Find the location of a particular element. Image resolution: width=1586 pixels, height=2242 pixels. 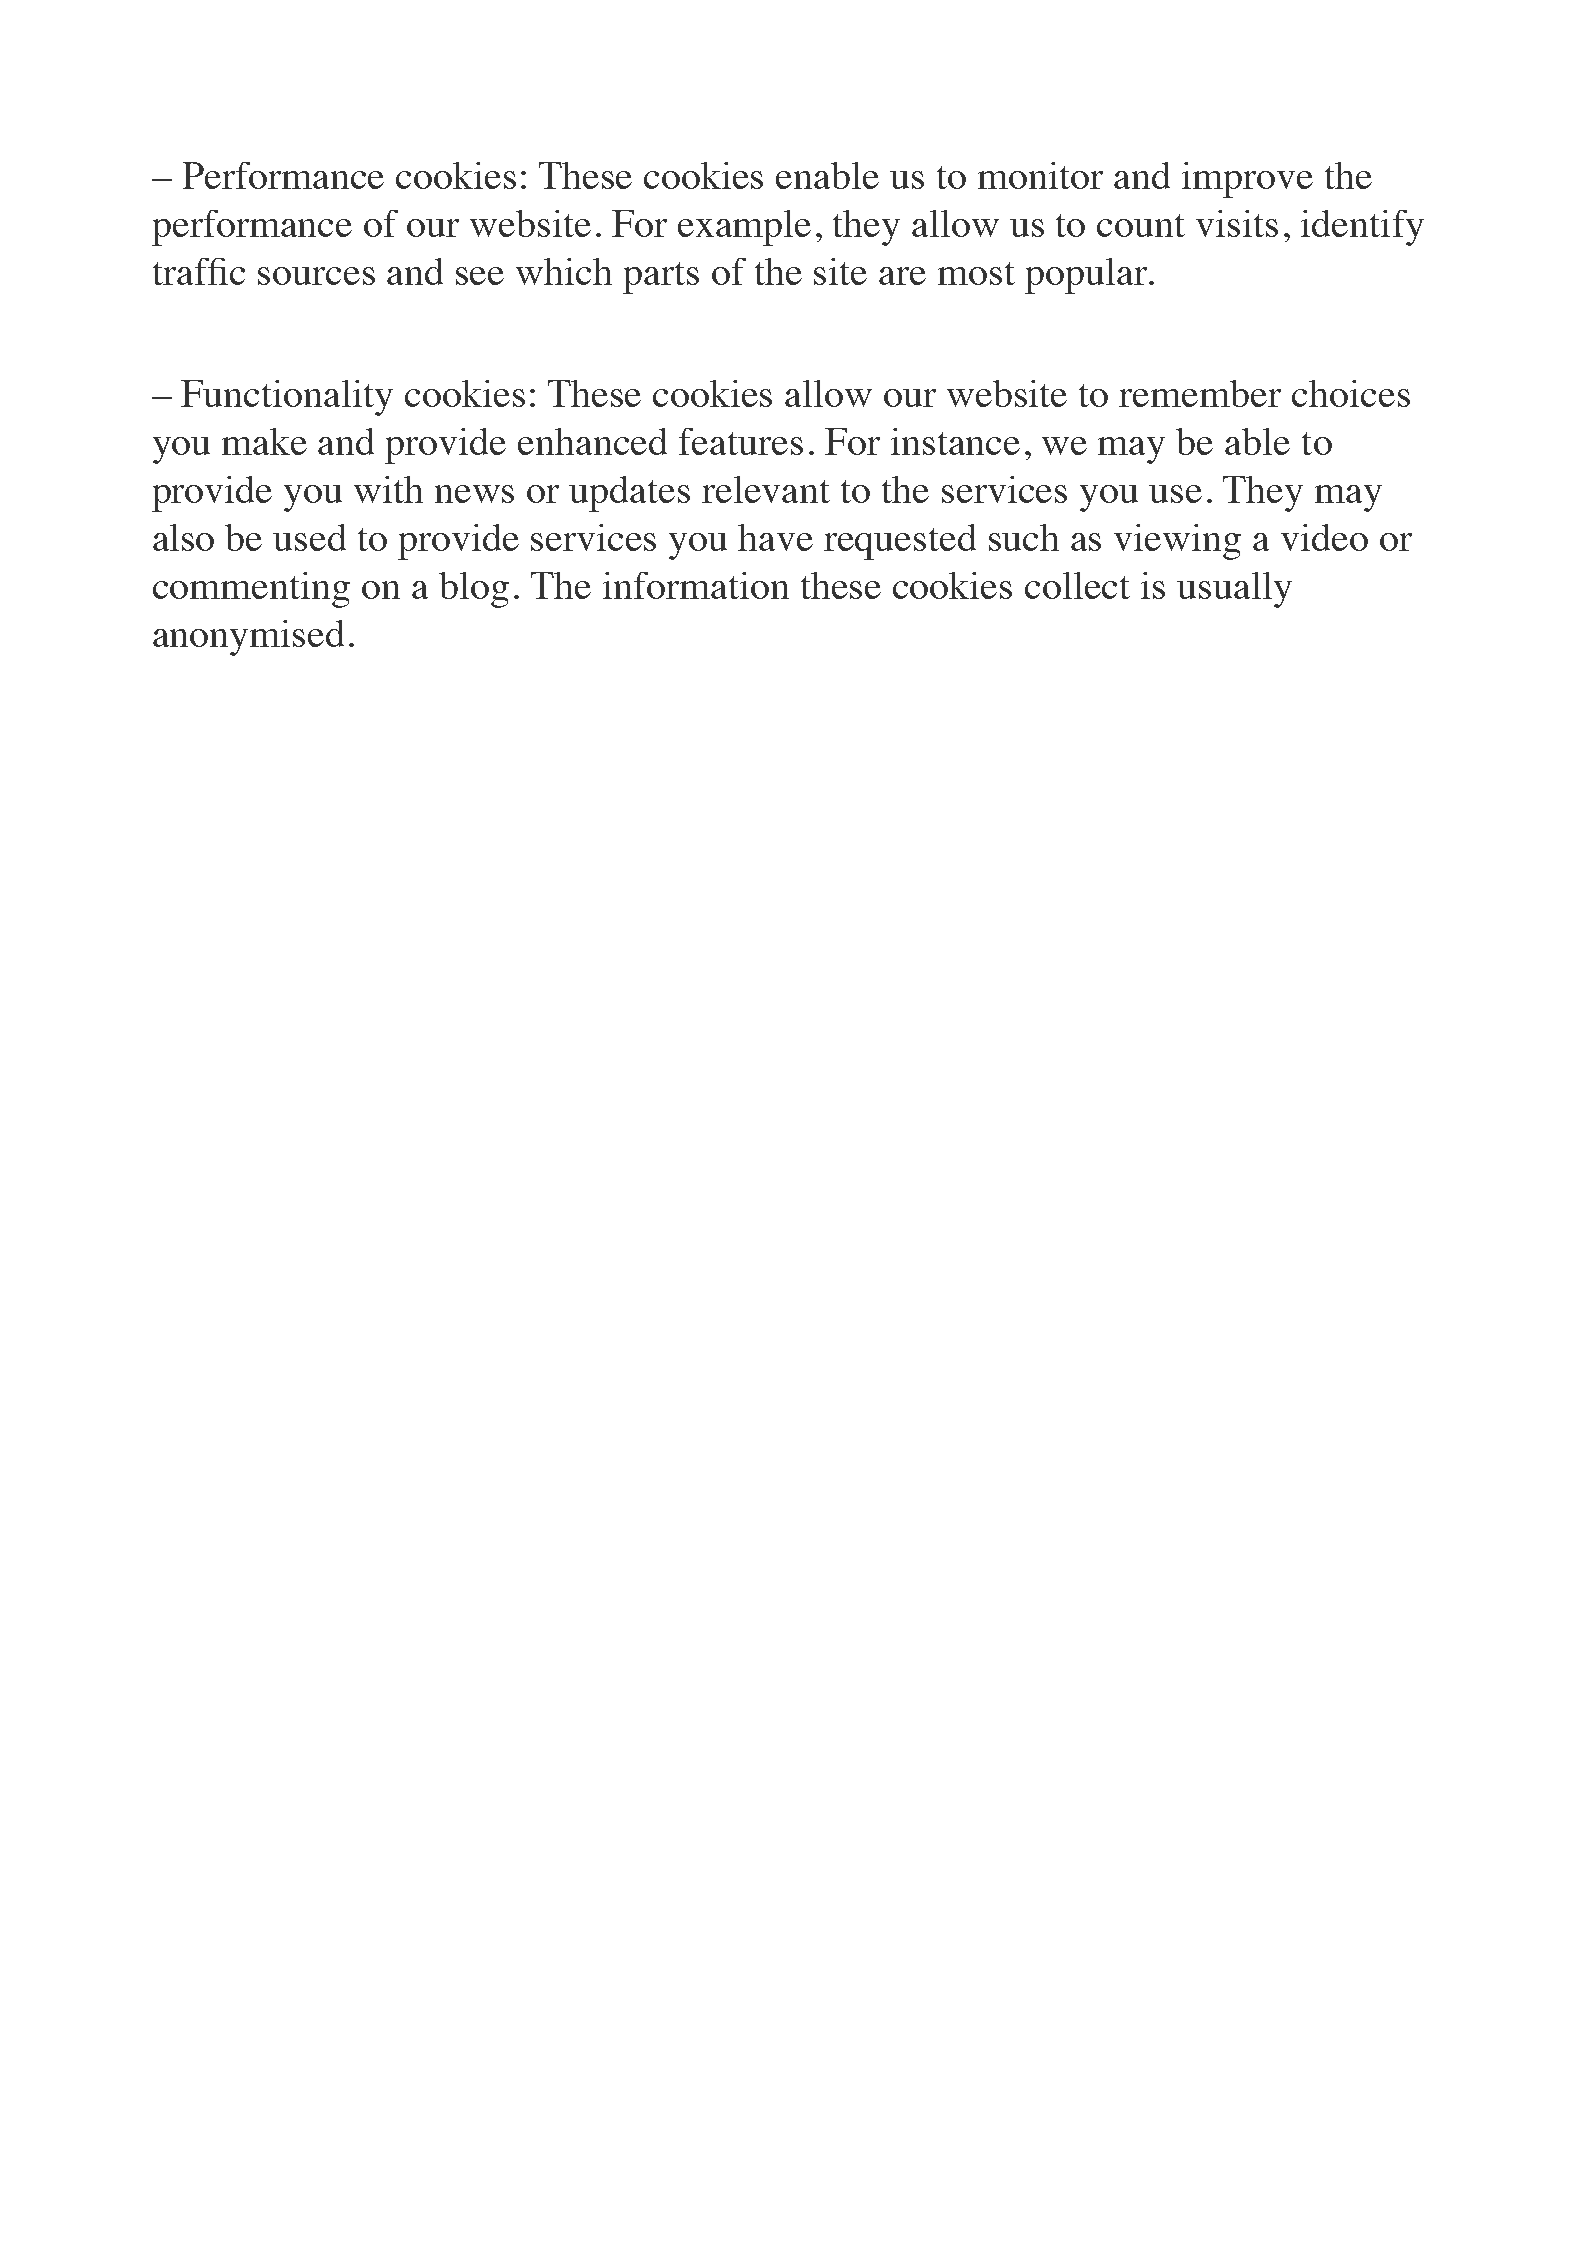

example is located at coordinates (744, 228).
